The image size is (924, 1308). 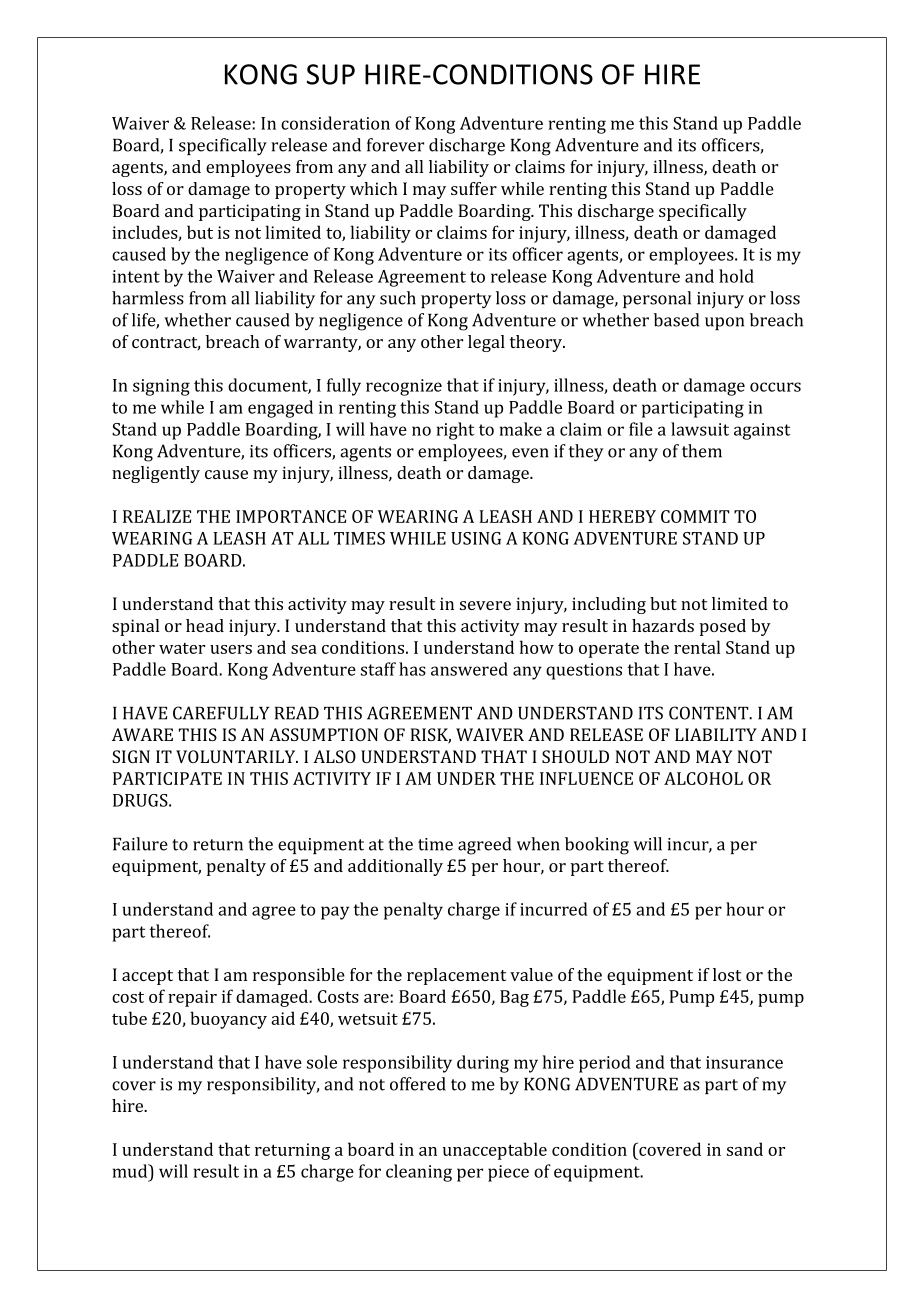 I want to click on consideration, so click(x=335, y=123).
